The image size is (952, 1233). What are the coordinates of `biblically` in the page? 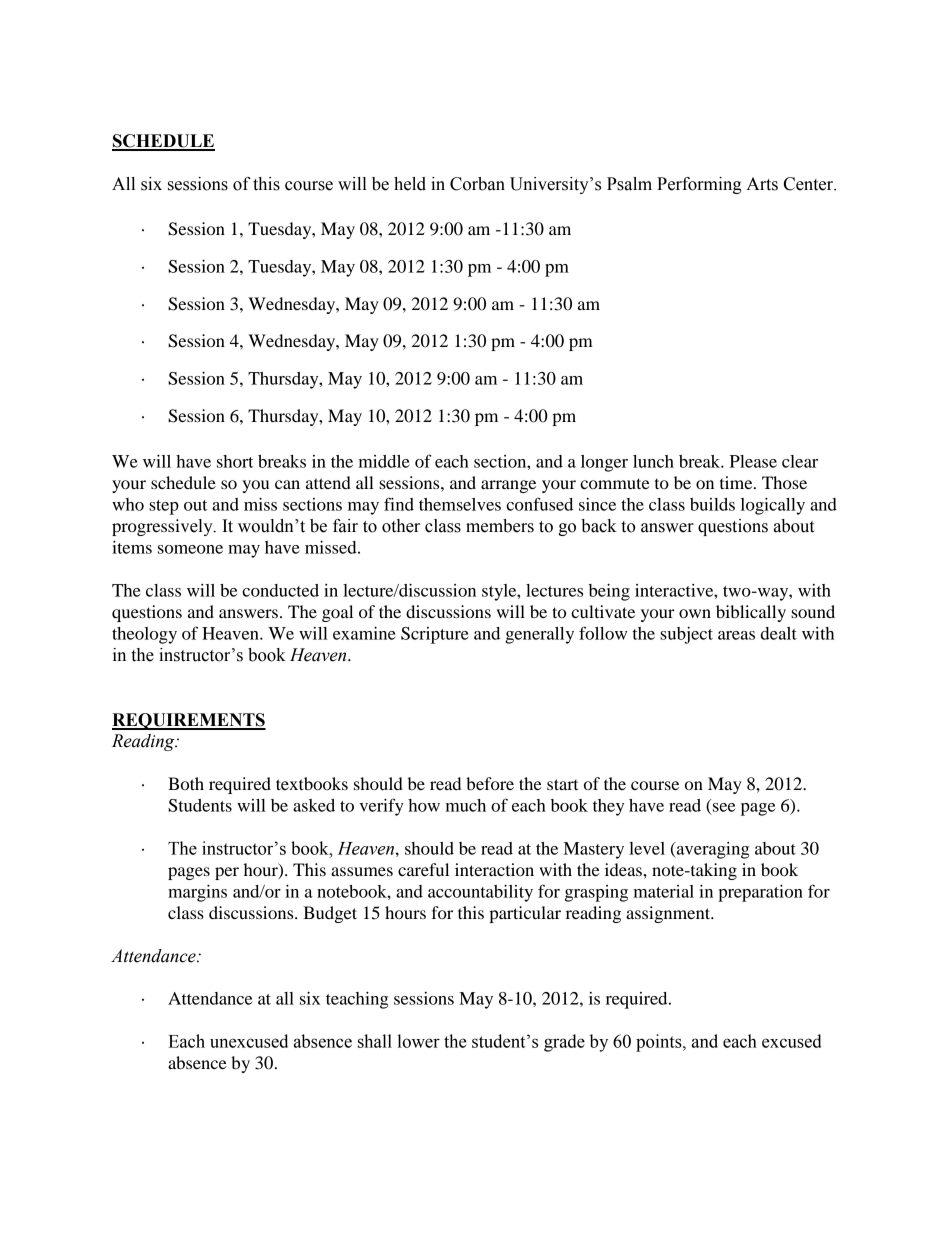 It's located at (751, 613).
